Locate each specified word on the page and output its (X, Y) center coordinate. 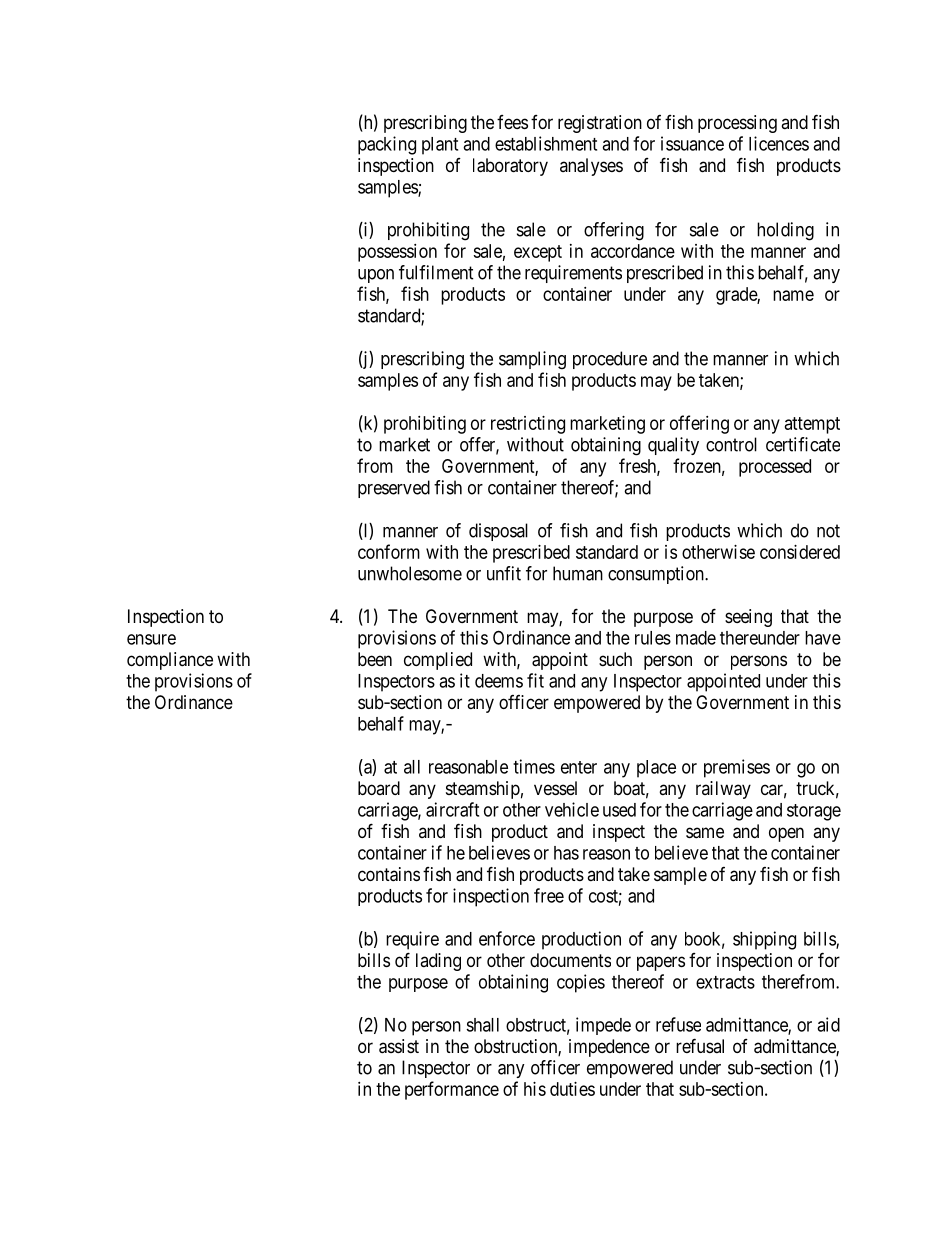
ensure (151, 639)
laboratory (510, 167)
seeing (748, 618)
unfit (504, 573)
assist (399, 1046)
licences (779, 143)
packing (387, 145)
